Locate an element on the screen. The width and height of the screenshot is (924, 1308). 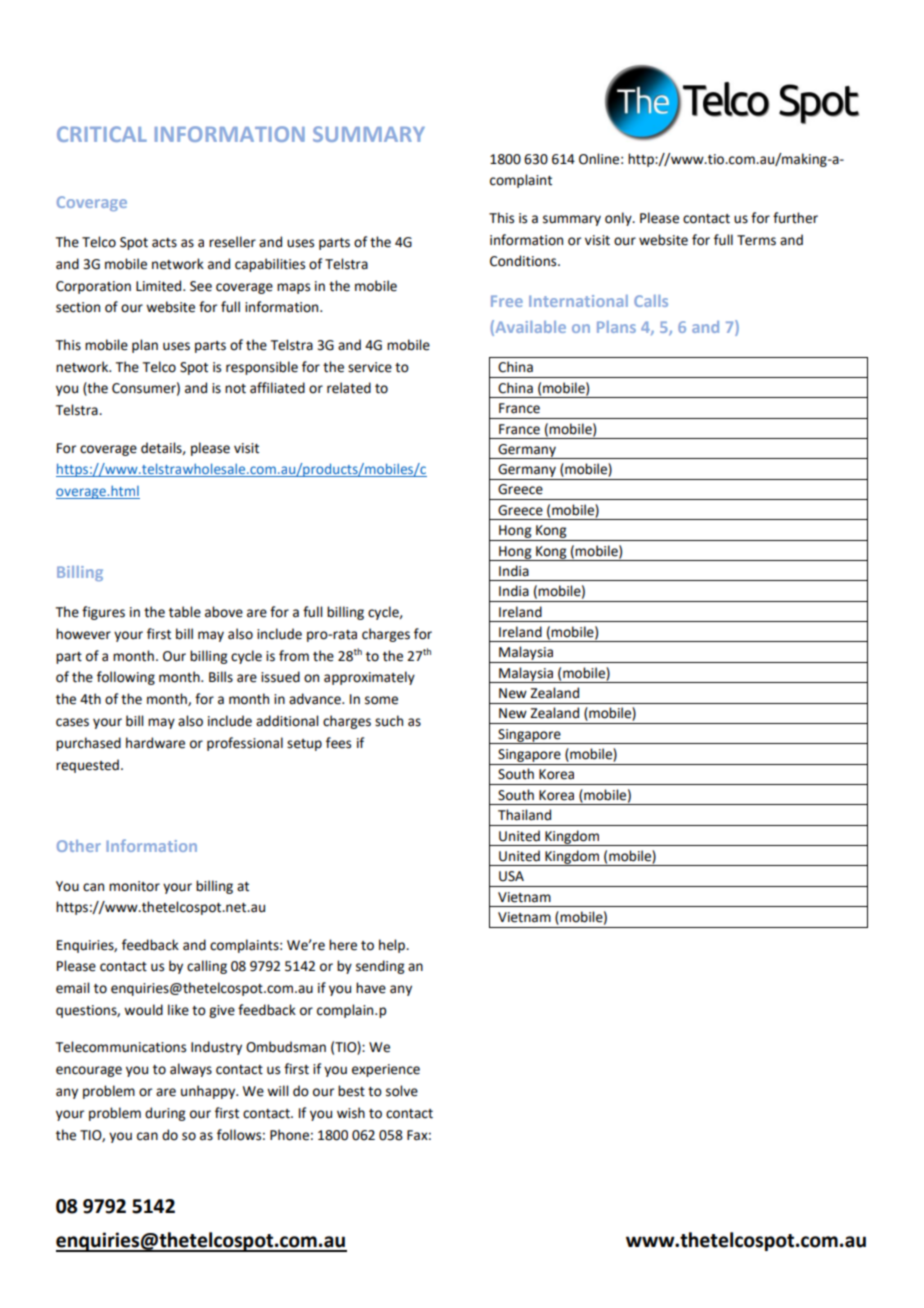
hardware is located at coordinates (155, 743).
